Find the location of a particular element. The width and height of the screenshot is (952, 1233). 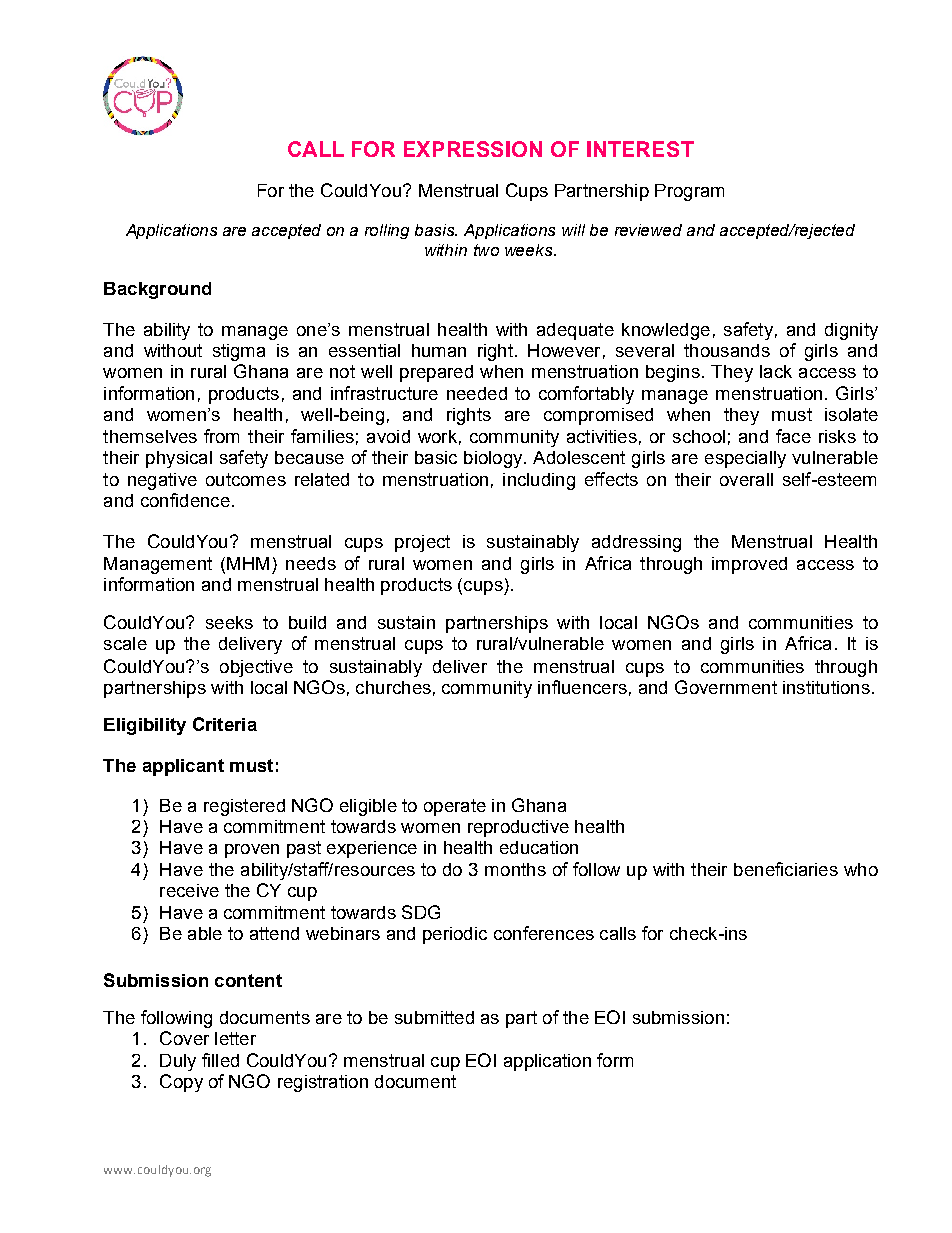

beneficiaries is located at coordinates (786, 869).
